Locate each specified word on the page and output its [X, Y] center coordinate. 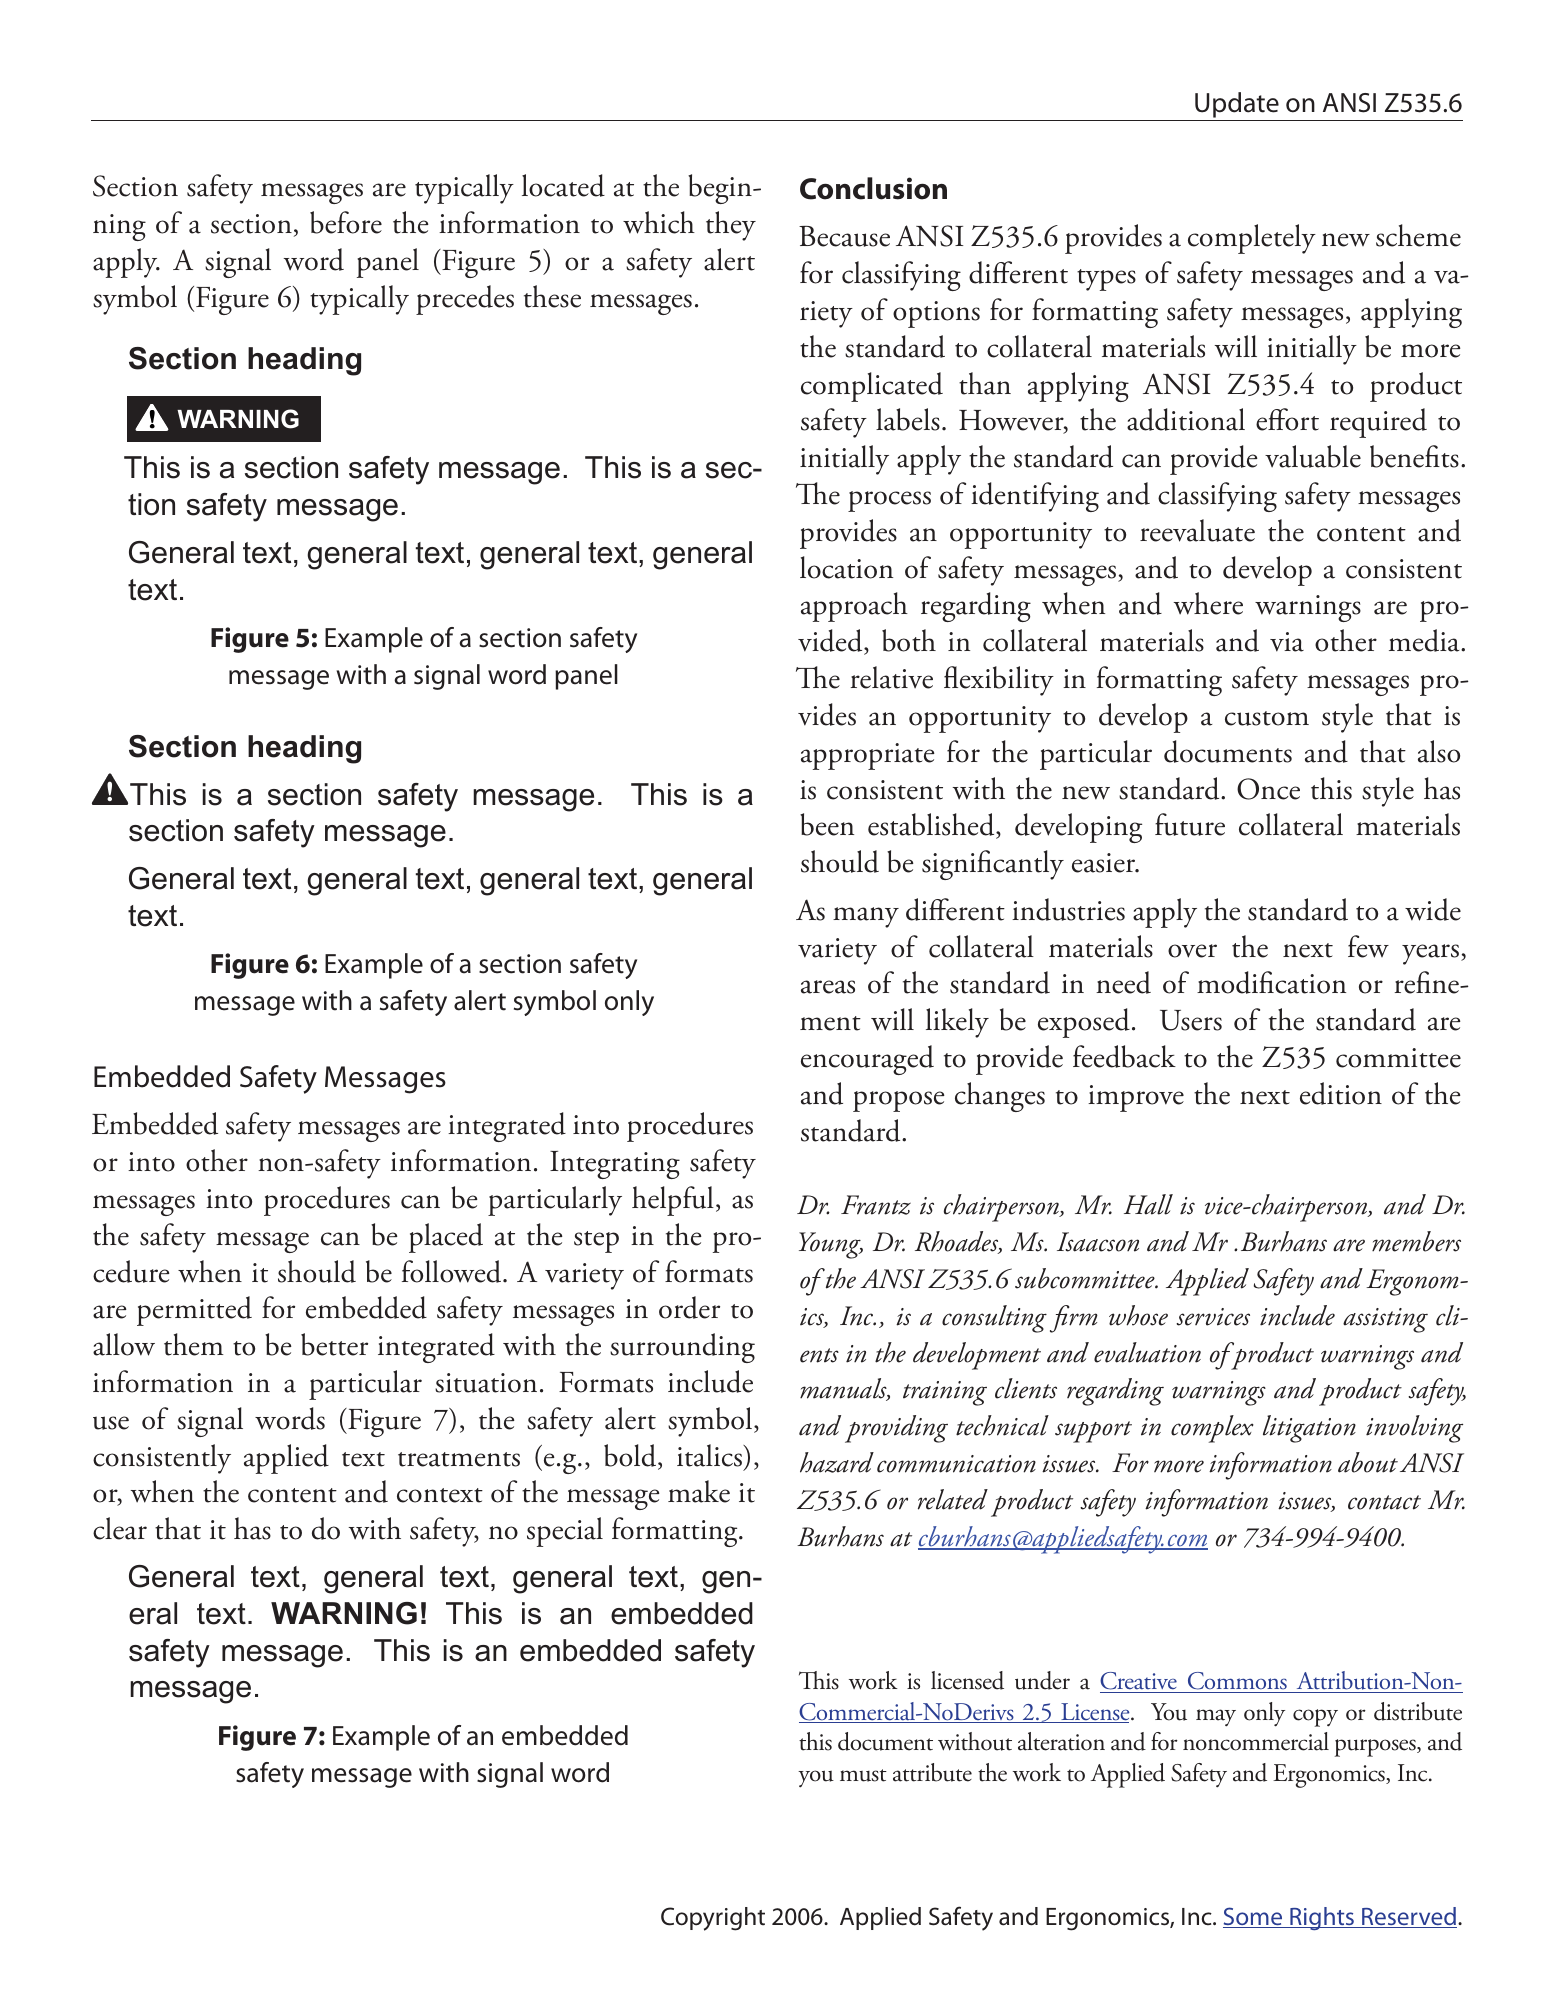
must [863, 1775]
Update [1237, 105]
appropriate [868, 756]
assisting [1385, 1320]
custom [1267, 718]
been [827, 824]
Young [831, 1245]
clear [120, 1528]
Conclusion [873, 188]
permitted [194, 1311]
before [346, 222]
